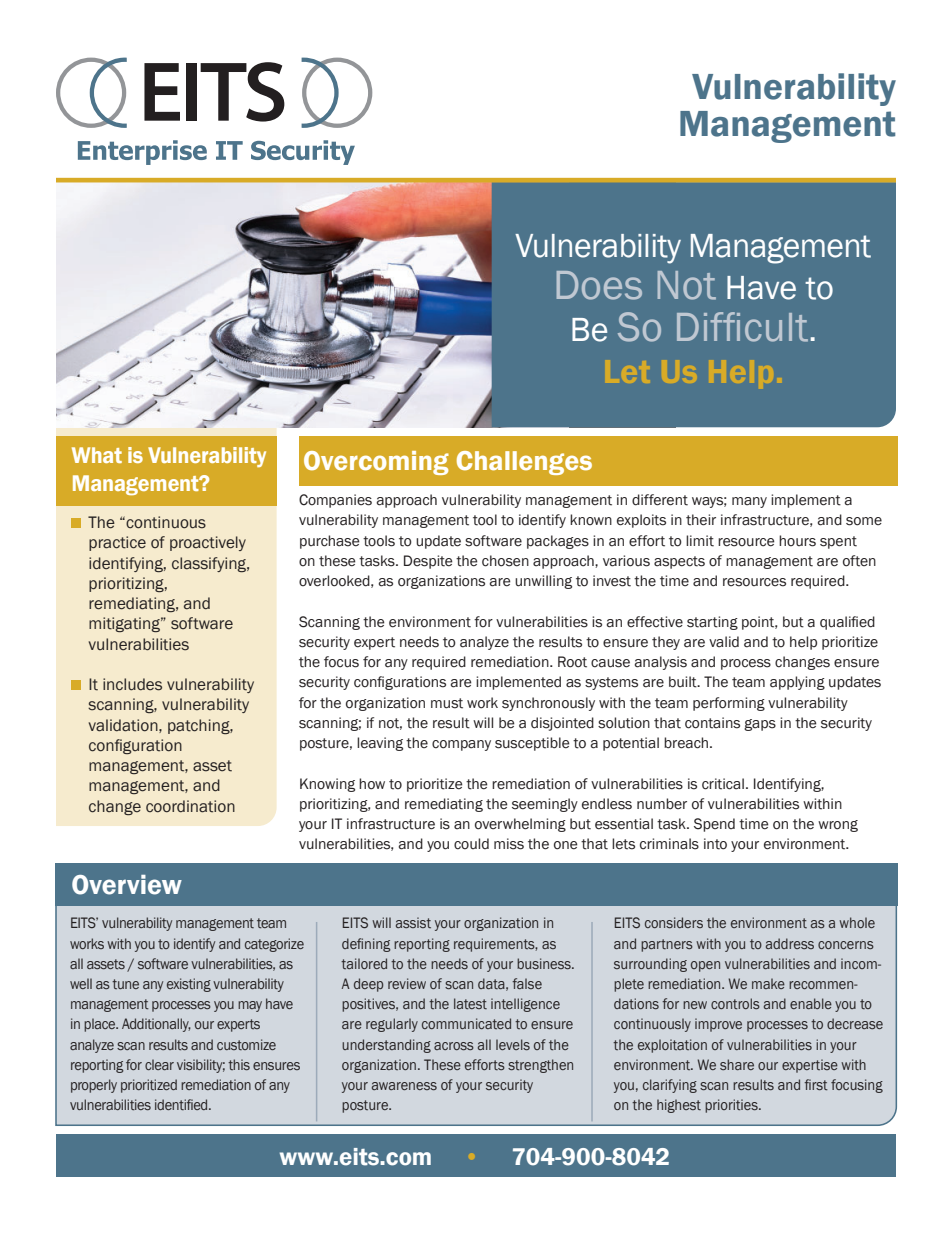 This image has height=1233, width=952. I want to click on applying, so click(797, 683).
